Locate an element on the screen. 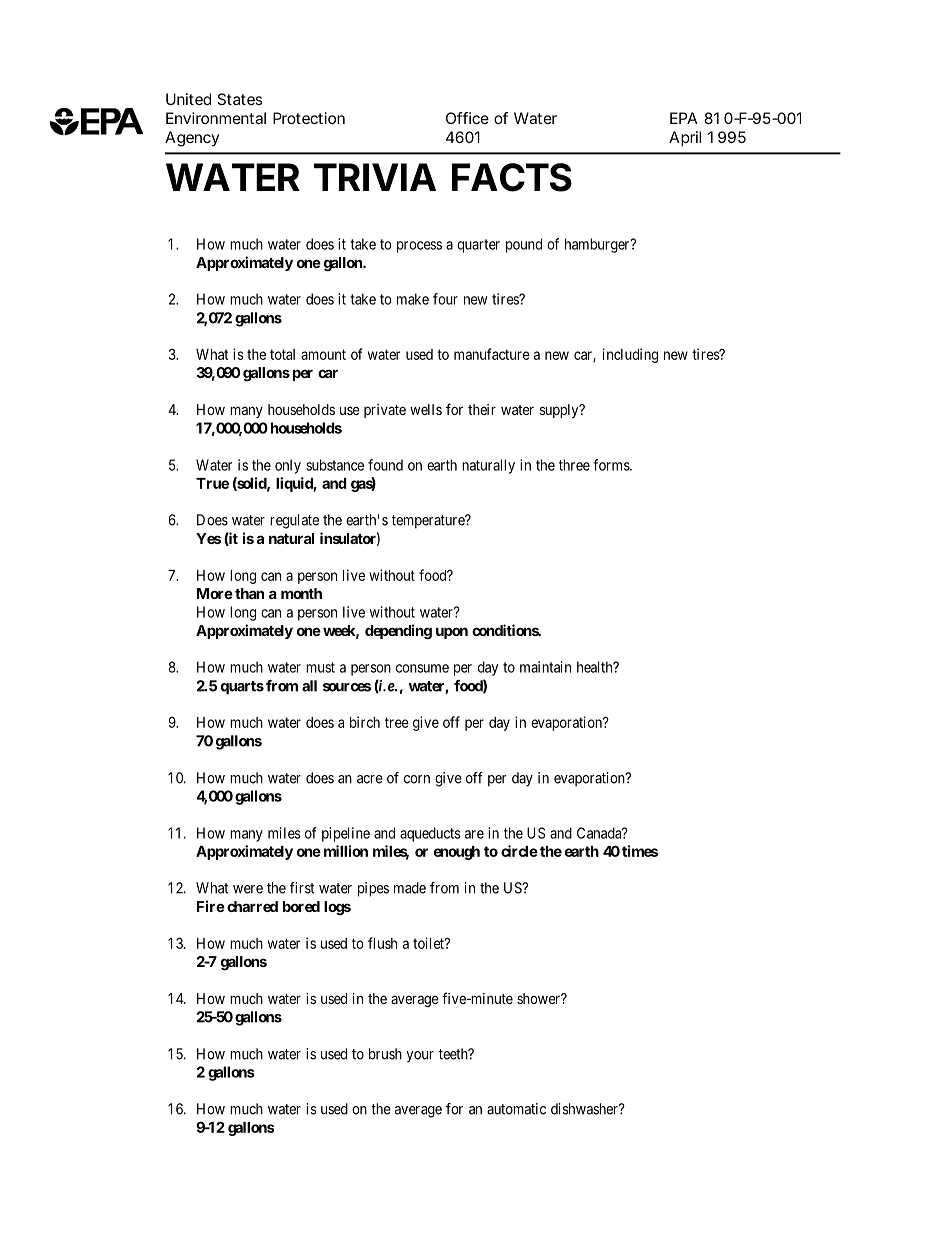 The image size is (952, 1233). brush is located at coordinates (385, 1054).
